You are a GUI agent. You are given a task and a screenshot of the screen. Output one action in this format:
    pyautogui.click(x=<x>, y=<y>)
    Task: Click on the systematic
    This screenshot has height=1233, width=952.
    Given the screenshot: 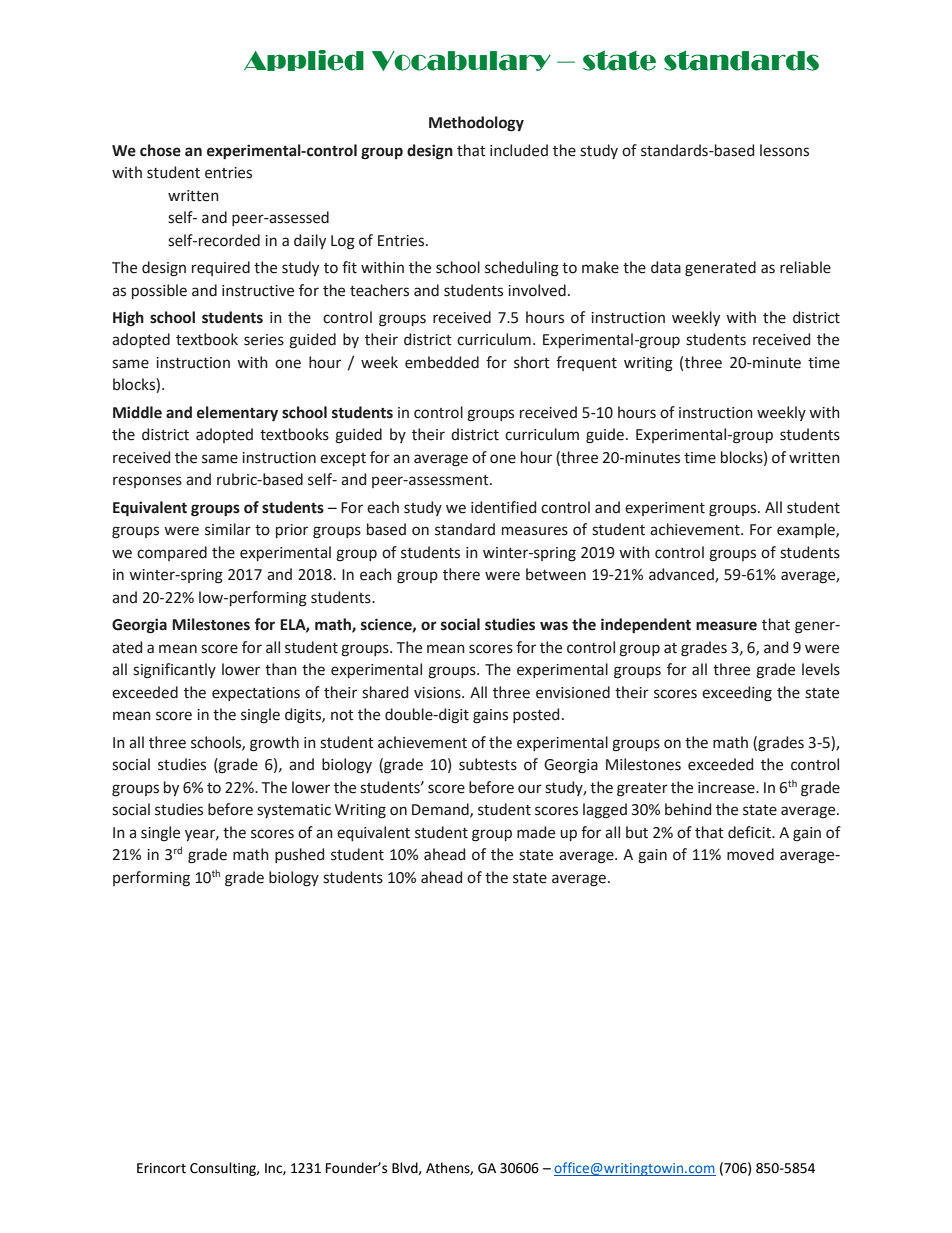 What is the action you would take?
    pyautogui.click(x=294, y=811)
